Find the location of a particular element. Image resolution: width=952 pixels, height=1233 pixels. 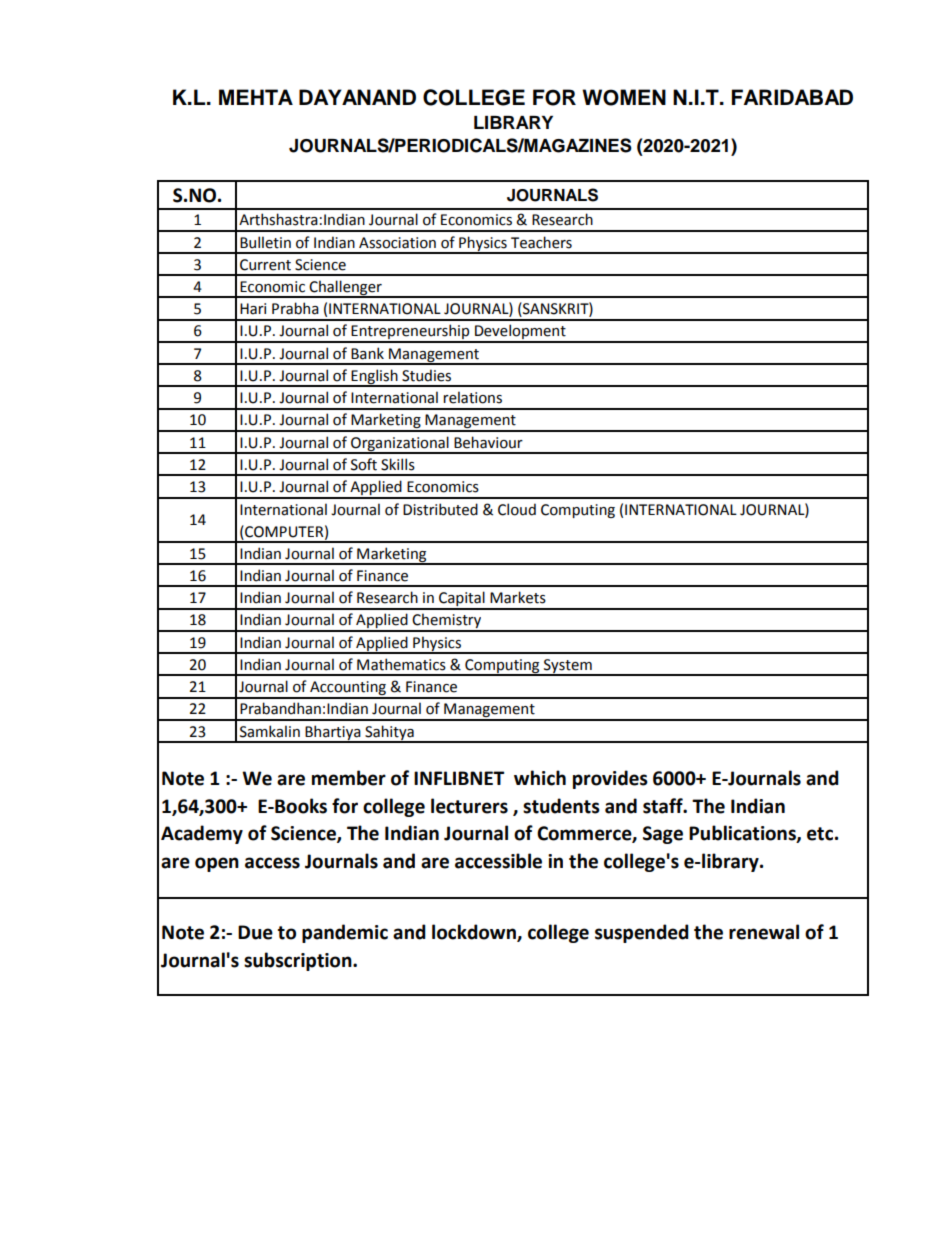

WOMEN is located at coordinates (624, 97).
